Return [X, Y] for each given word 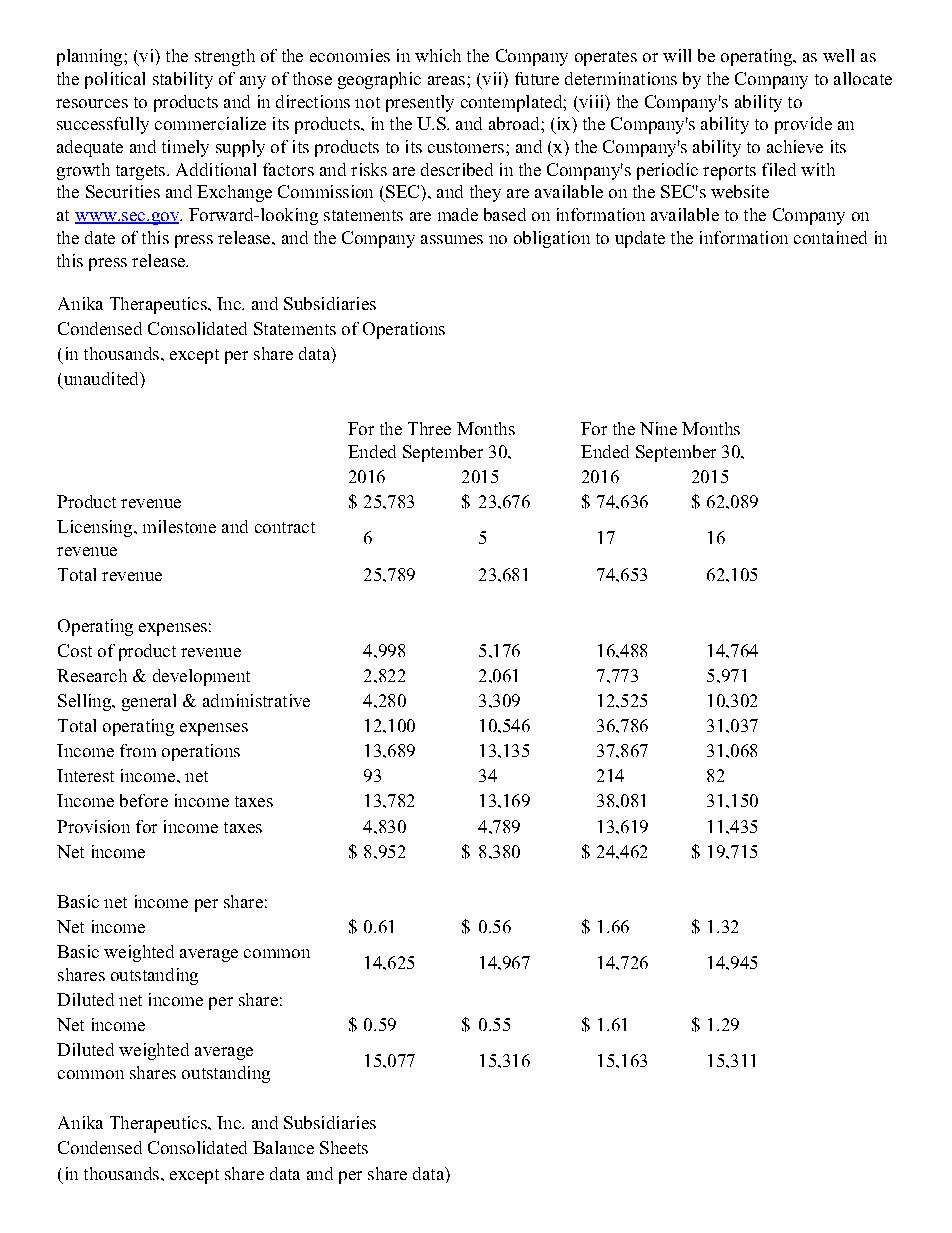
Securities [123, 191]
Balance [283, 1147]
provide [803, 125]
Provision [93, 826]
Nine [658, 428]
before [144, 800]
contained [830, 237]
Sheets [344, 1147]
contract [285, 527]
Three [429, 428]
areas [448, 80]
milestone [179, 526]
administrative [256, 700]
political [115, 80]
